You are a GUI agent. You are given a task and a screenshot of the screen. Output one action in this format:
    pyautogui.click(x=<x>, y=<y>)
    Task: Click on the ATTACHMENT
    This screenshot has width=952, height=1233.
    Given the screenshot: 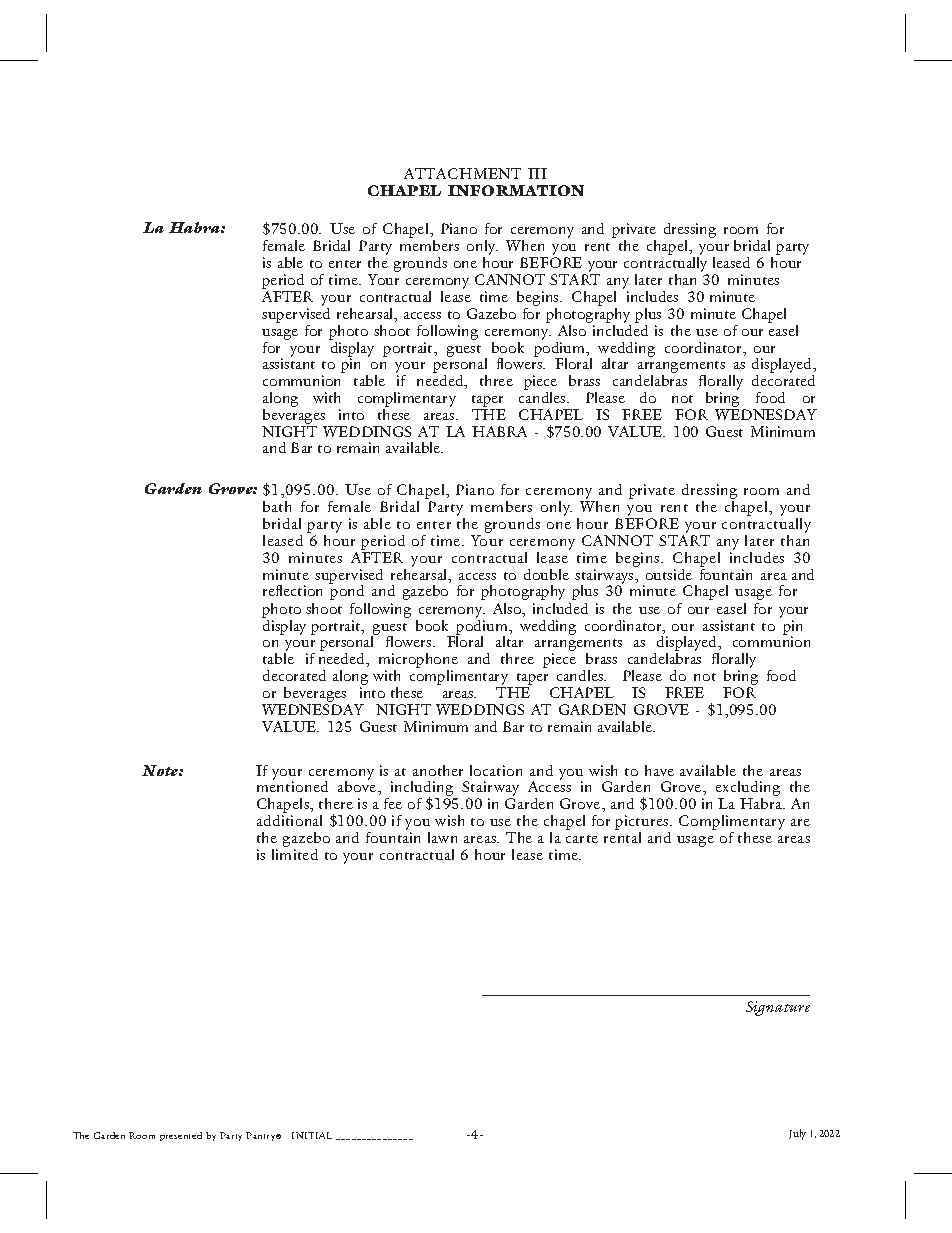 What is the action you would take?
    pyautogui.click(x=462, y=173)
